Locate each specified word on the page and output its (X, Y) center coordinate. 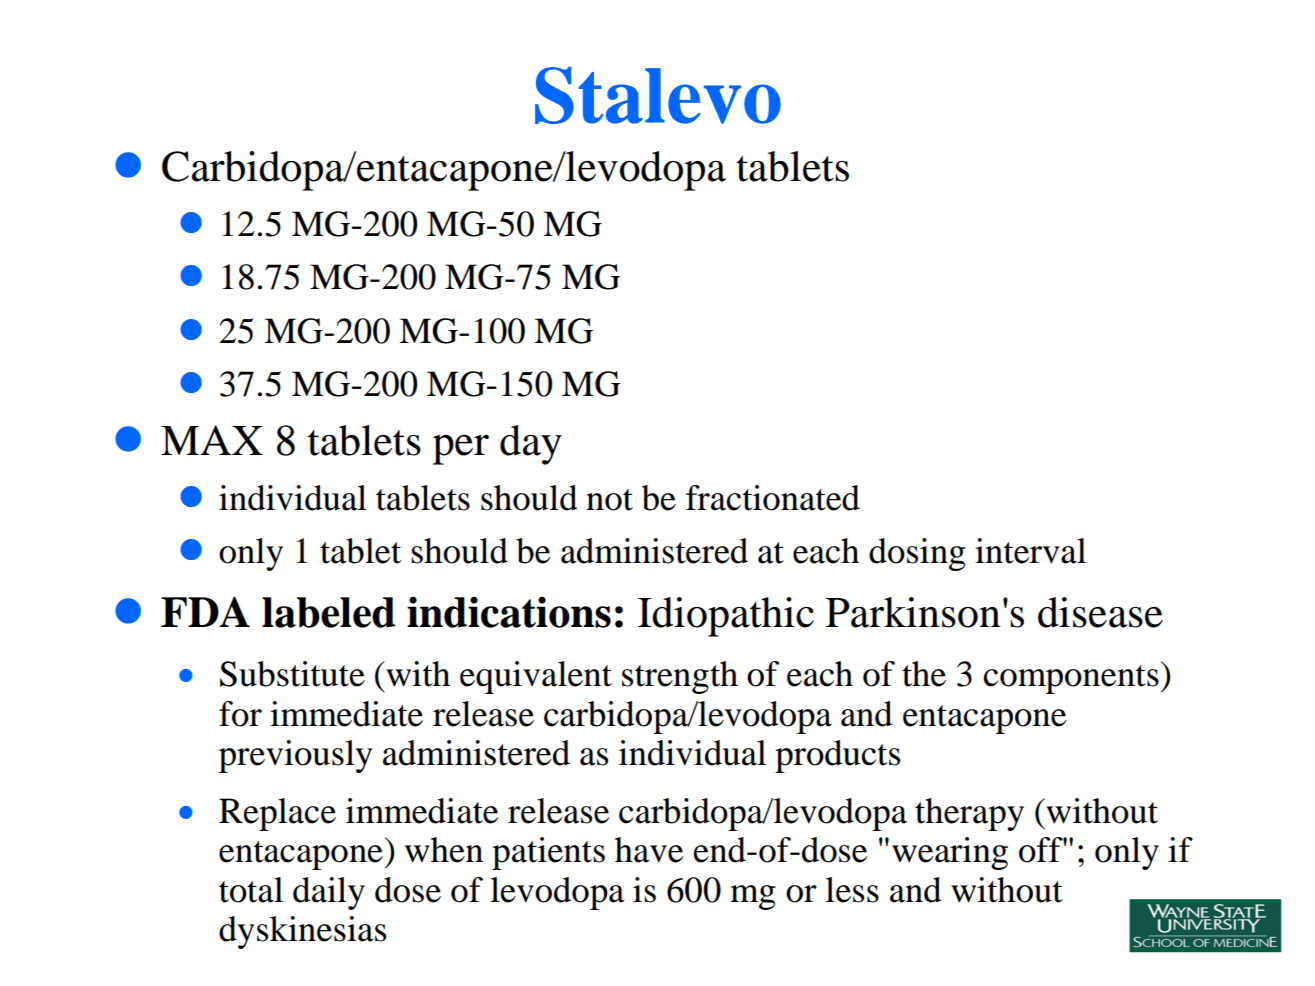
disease (1100, 612)
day (531, 445)
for (240, 714)
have (649, 850)
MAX (212, 440)
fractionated (773, 498)
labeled (328, 612)
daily (329, 893)
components (1071, 679)
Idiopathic (726, 617)
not (609, 500)
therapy (969, 814)
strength (680, 677)
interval (1030, 551)
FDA (205, 611)
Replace (277, 814)
